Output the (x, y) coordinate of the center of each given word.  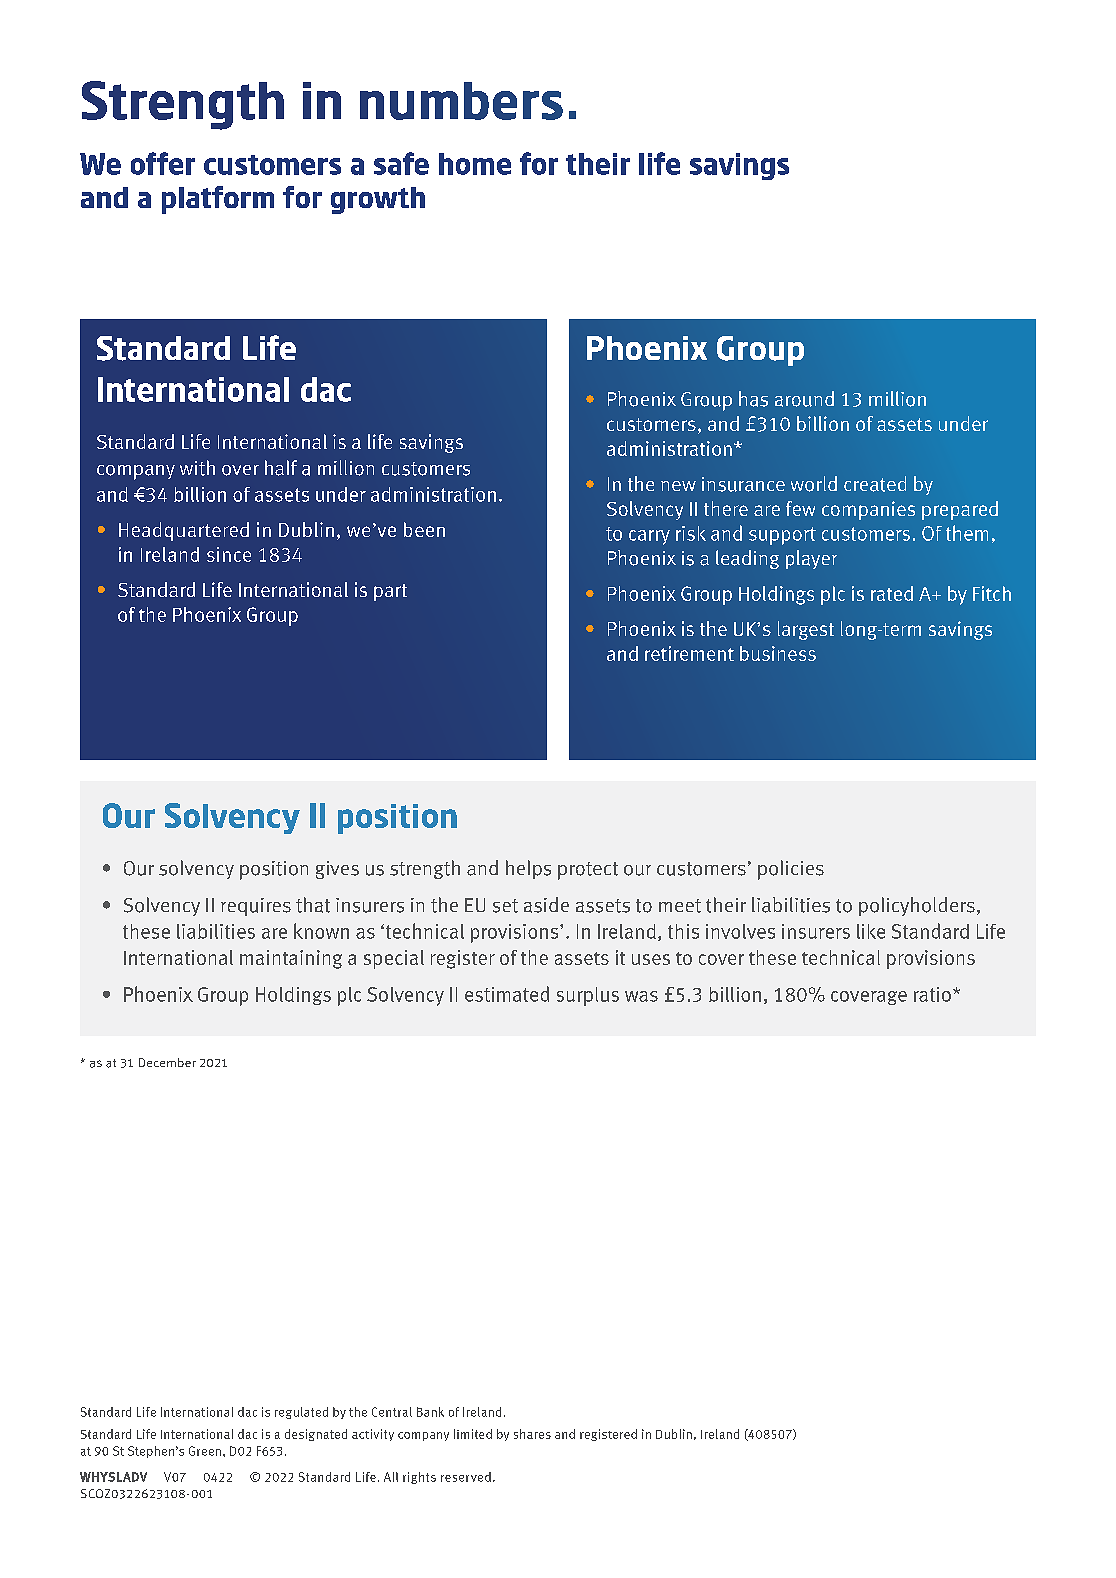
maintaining (291, 959)
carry (649, 537)
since (229, 554)
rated (892, 593)
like (871, 931)
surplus (588, 996)
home (475, 164)
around (804, 399)
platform (218, 200)
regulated (301, 1413)
